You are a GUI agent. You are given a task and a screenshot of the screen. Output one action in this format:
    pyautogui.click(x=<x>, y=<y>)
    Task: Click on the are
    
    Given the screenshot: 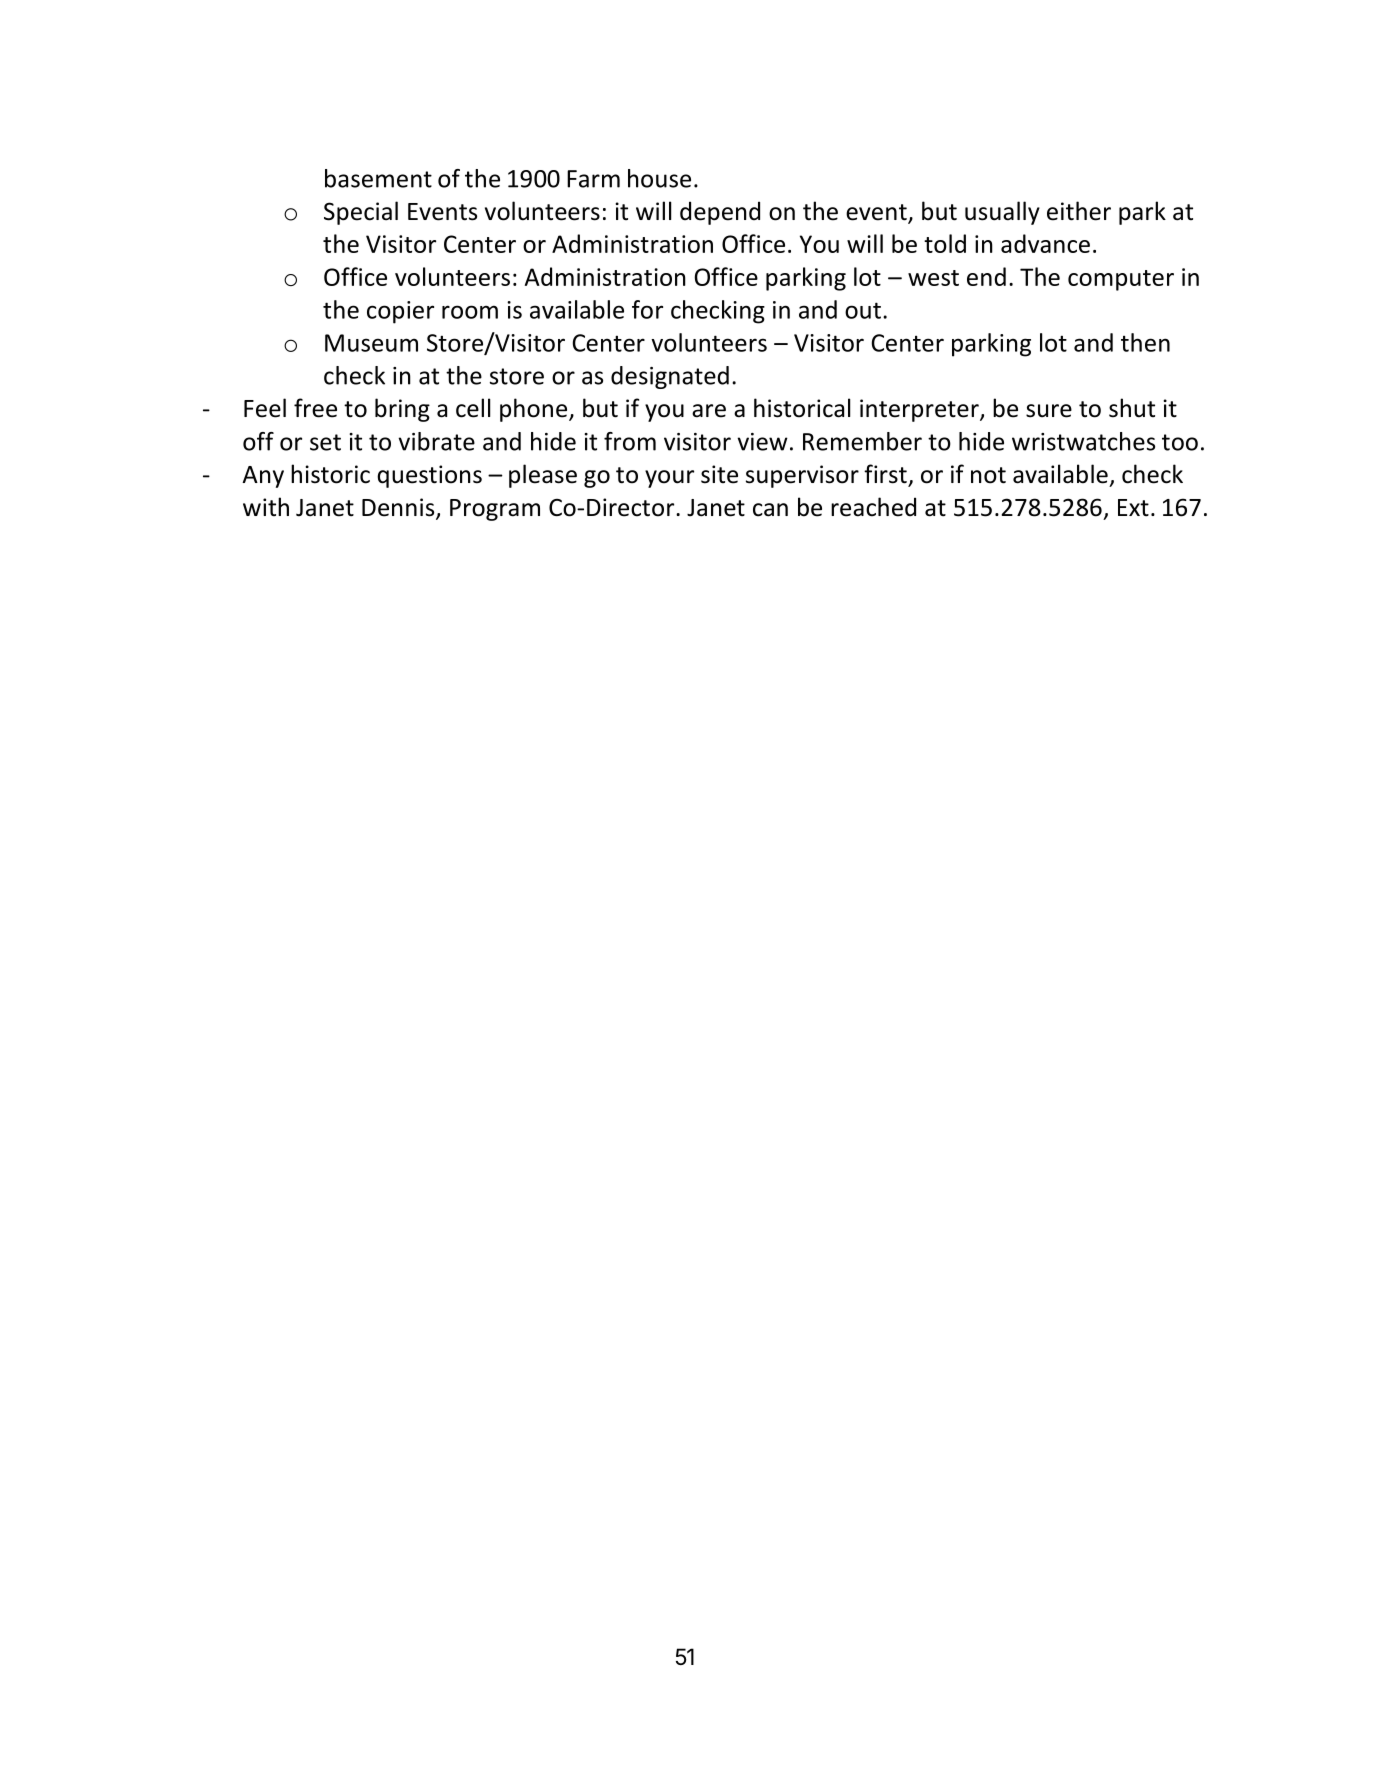 What is the action you would take?
    pyautogui.click(x=709, y=411)
